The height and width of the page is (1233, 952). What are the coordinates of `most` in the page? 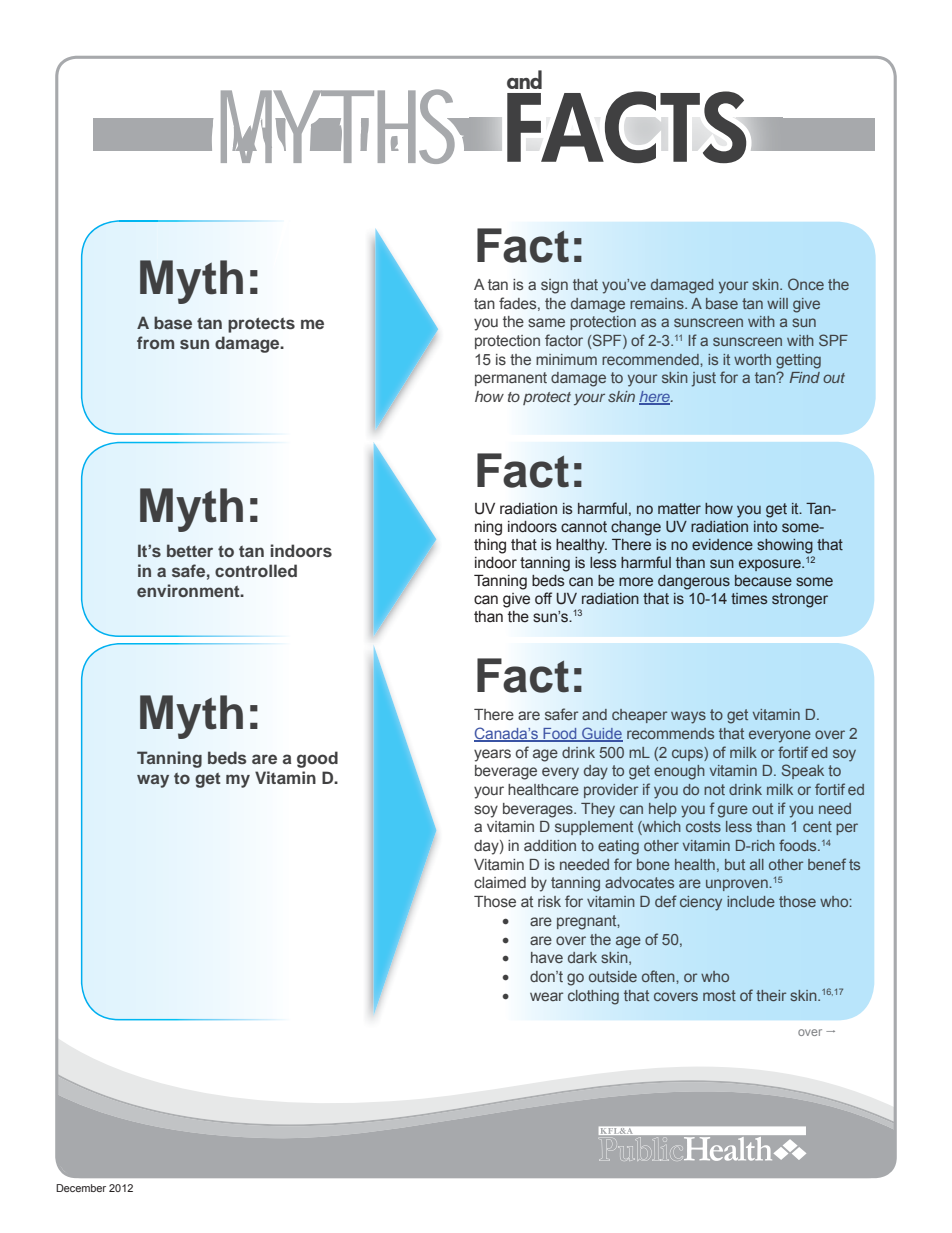 It's located at (719, 995).
